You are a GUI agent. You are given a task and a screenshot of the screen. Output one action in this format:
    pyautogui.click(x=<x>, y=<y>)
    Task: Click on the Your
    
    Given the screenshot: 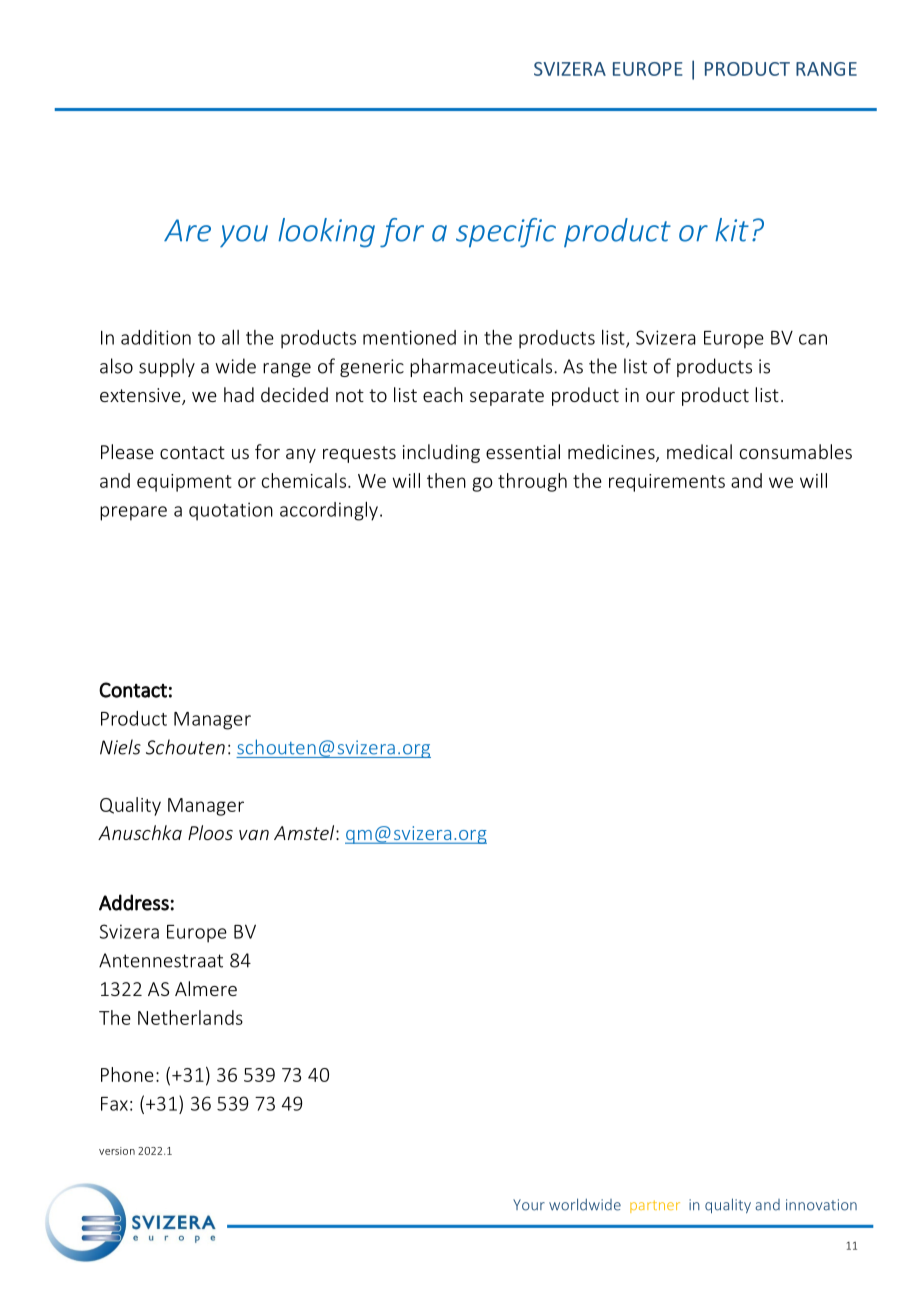 What is the action you would take?
    pyautogui.click(x=529, y=1205)
